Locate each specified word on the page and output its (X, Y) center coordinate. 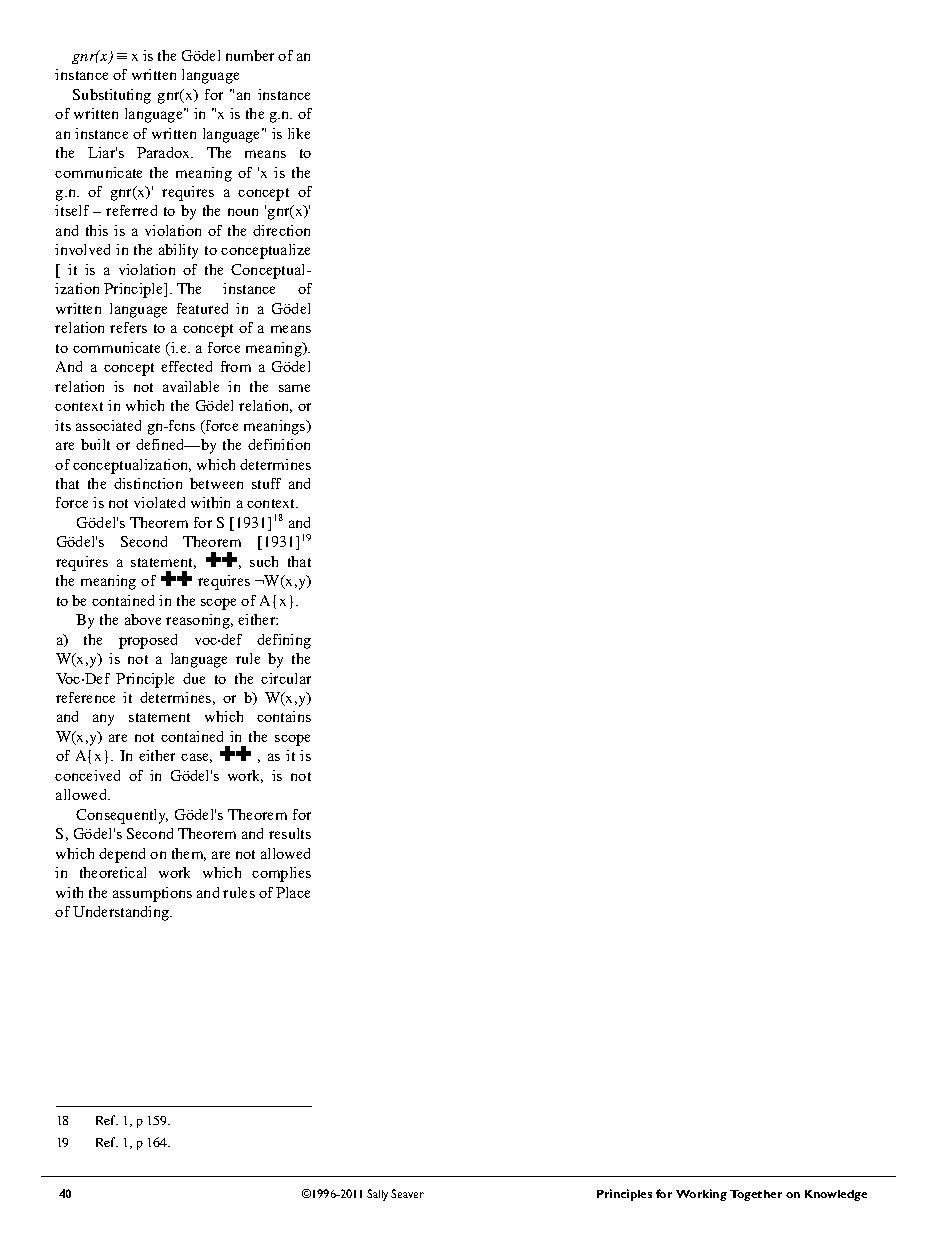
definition (279, 444)
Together (756, 1195)
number (250, 55)
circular (286, 678)
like (299, 133)
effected (186, 366)
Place (293, 892)
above (143, 619)
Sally (377, 1195)
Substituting (112, 96)
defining (284, 641)
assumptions (152, 894)
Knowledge (836, 1195)
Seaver (407, 1193)
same (294, 388)
